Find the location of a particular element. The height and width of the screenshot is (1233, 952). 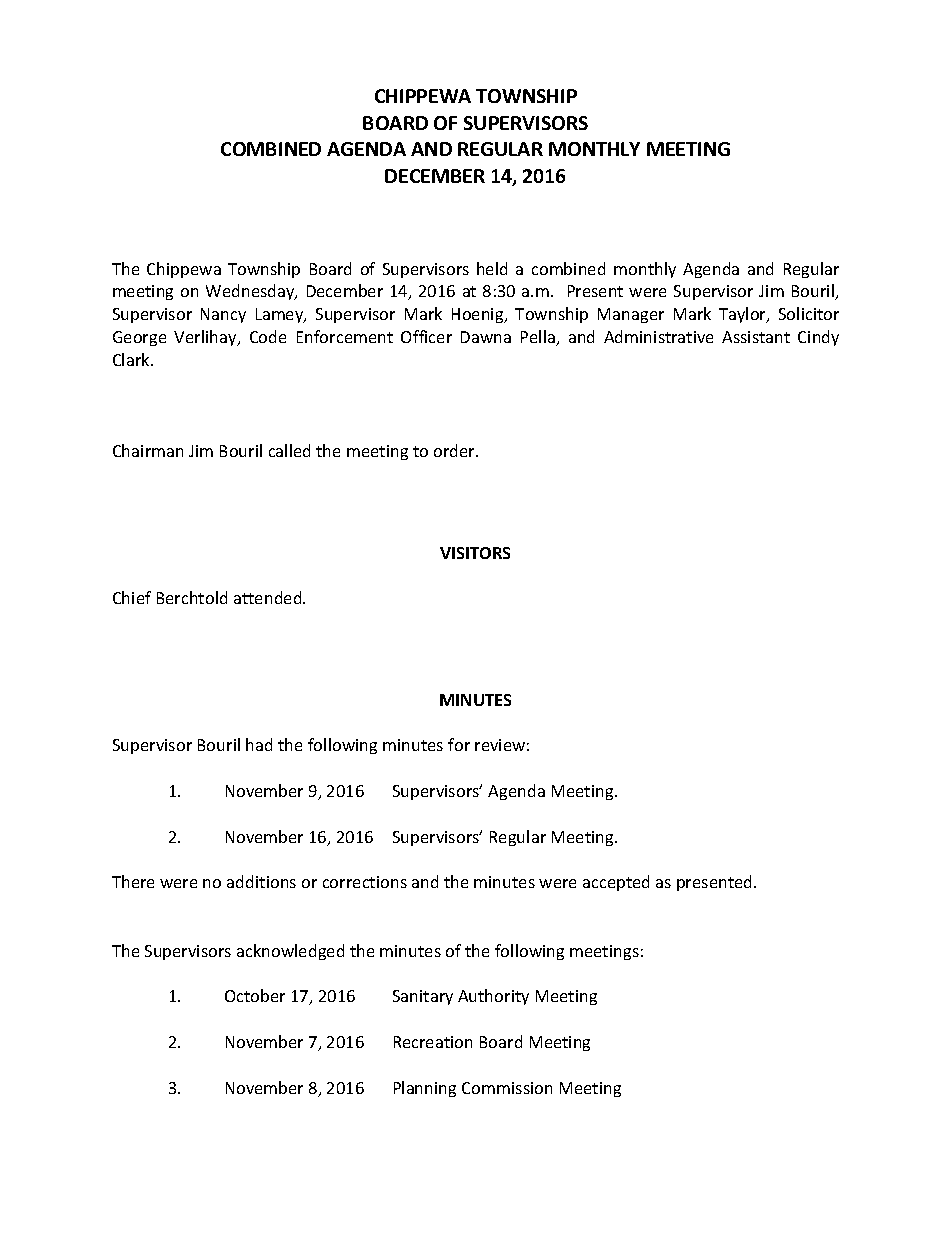

VISITORS is located at coordinates (475, 553).
